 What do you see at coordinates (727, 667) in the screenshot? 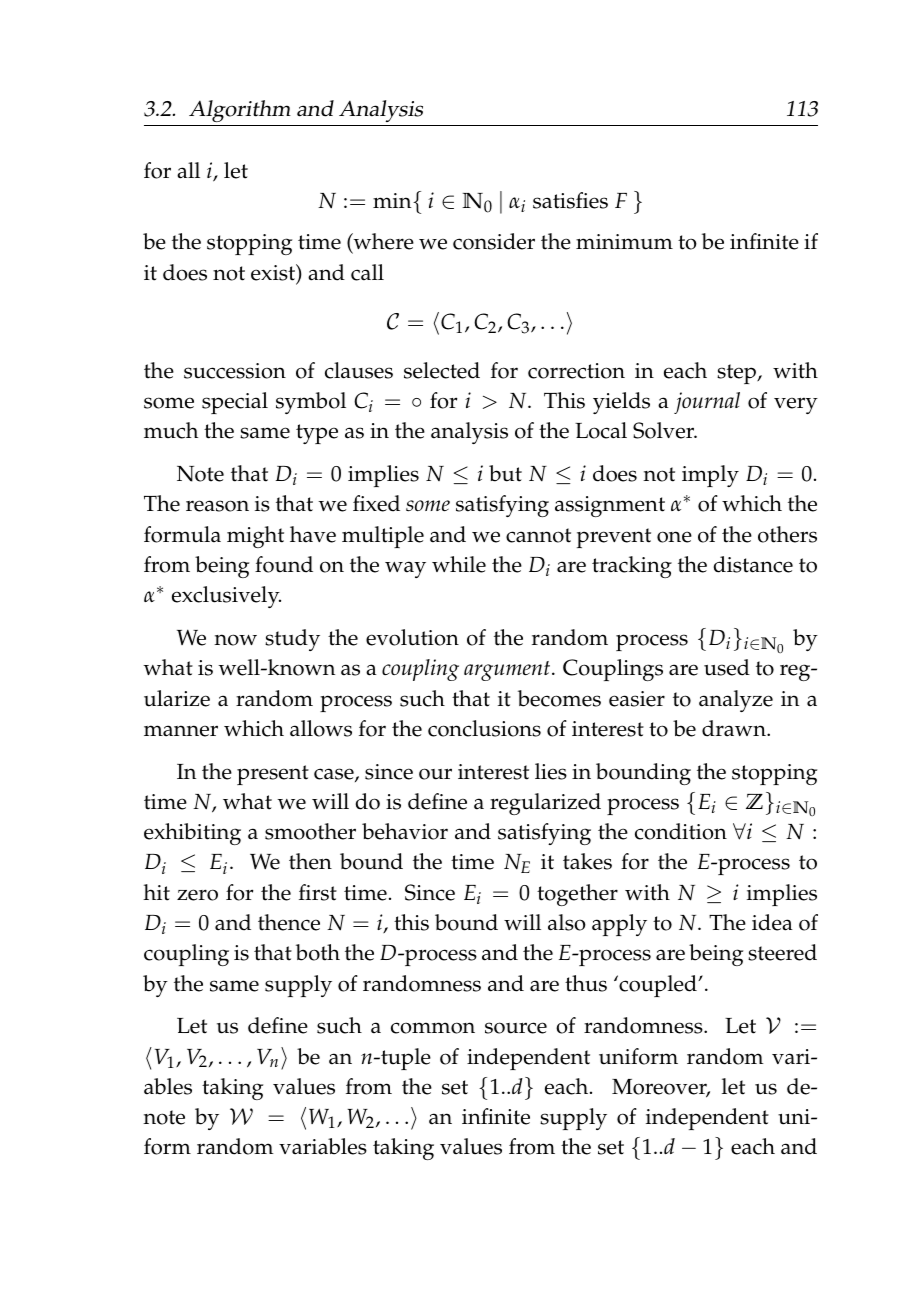
I see `used` at bounding box center [727, 667].
